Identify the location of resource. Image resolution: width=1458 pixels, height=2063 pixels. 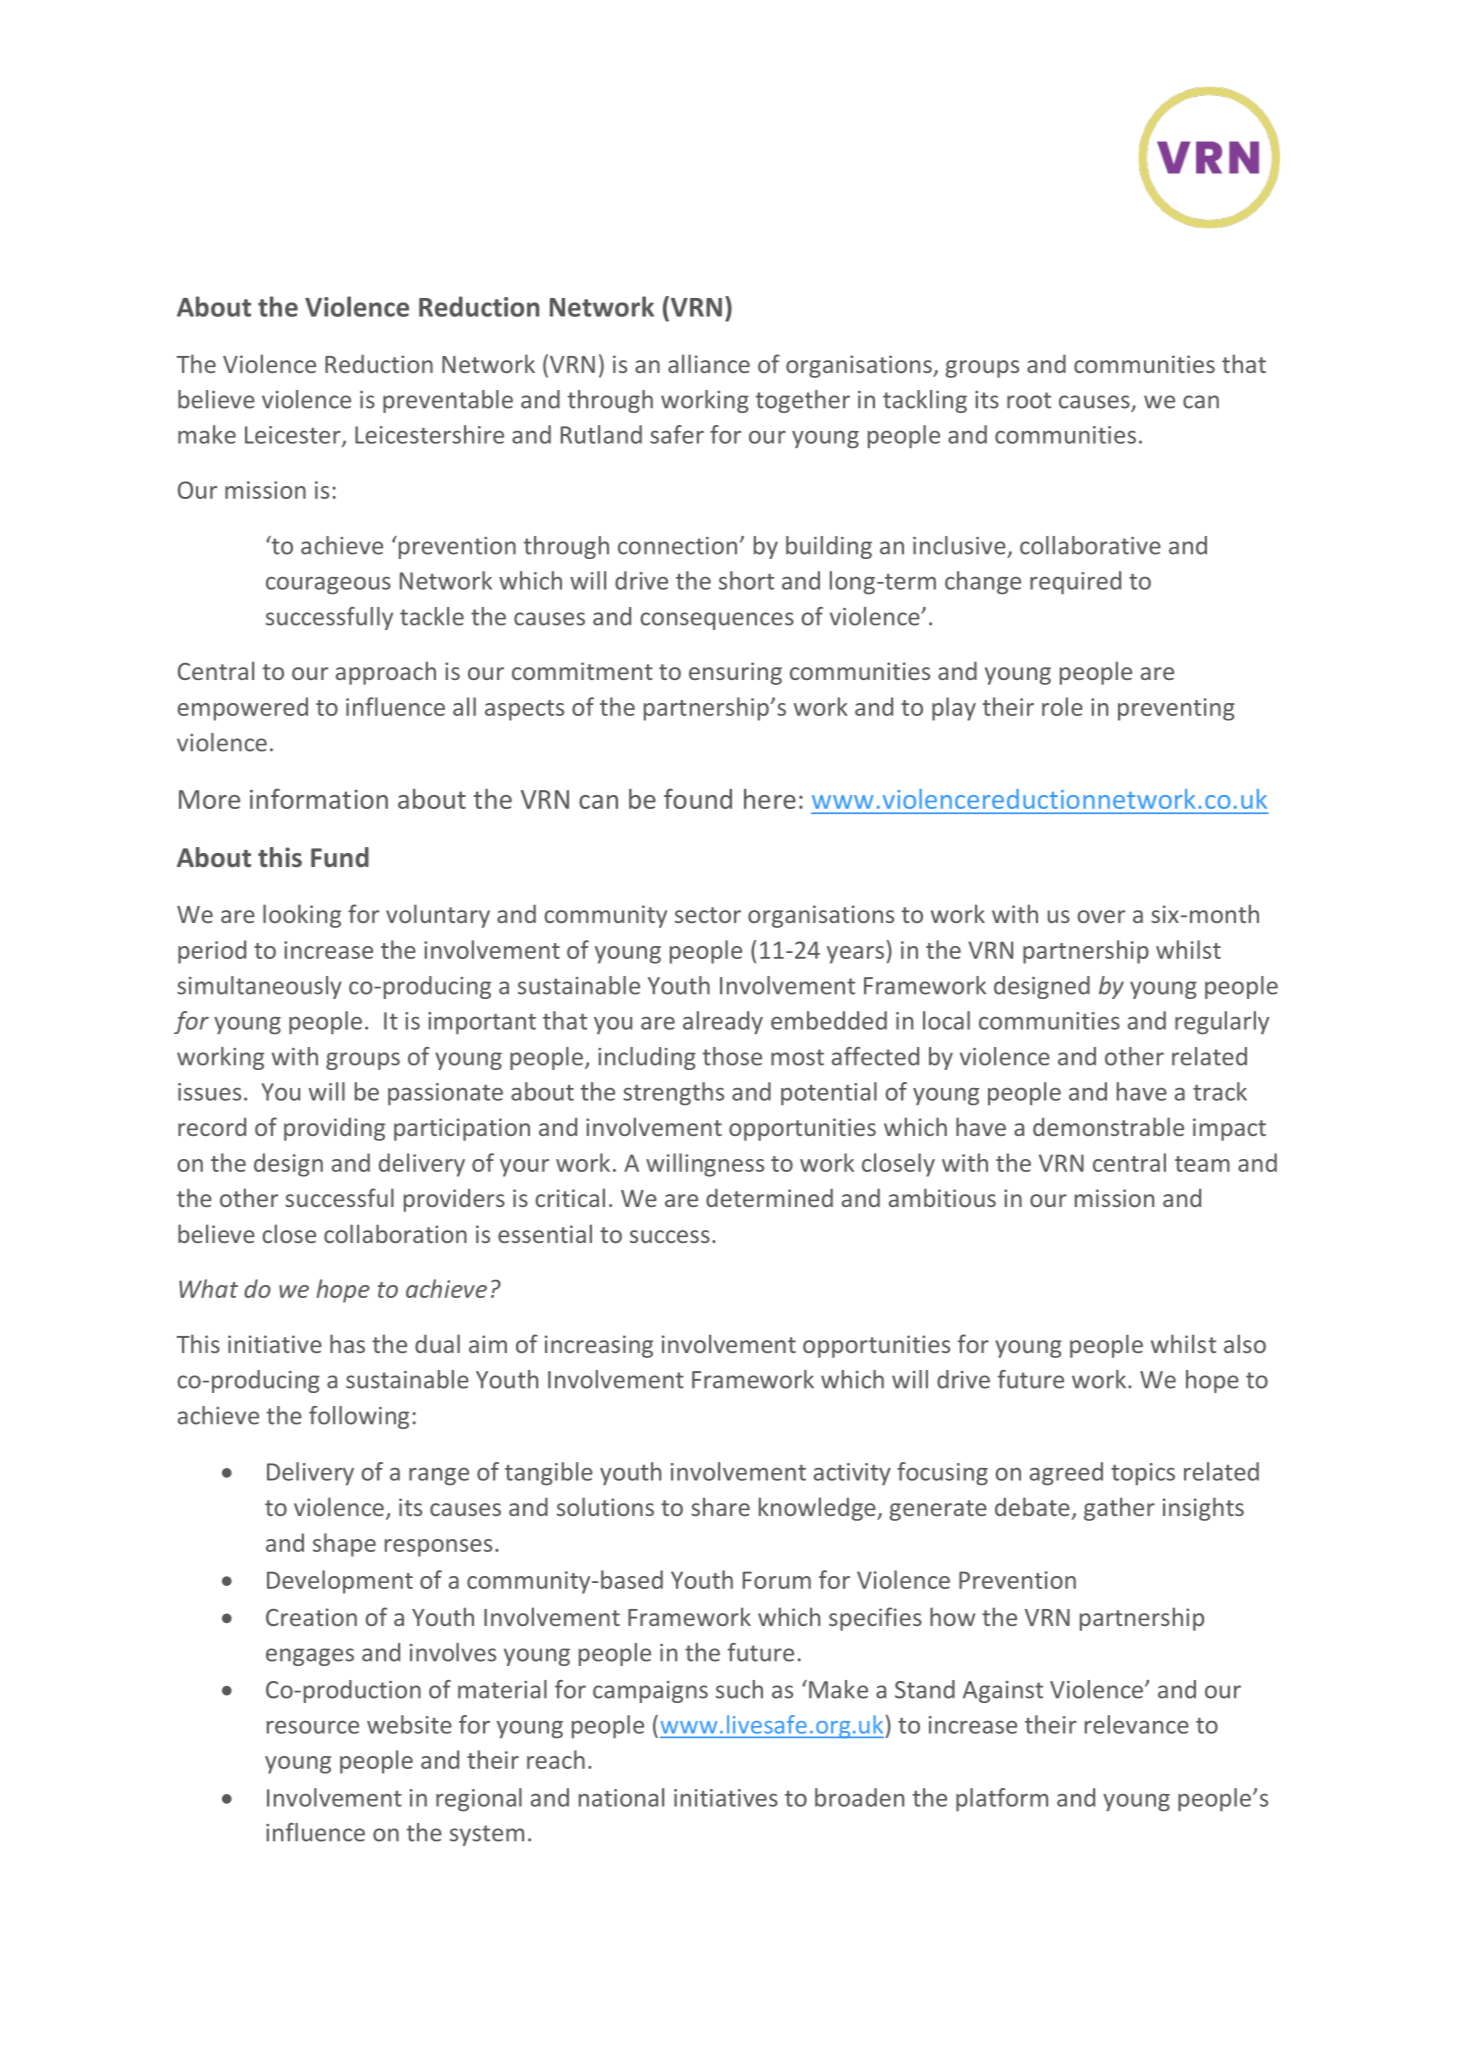
(313, 1727).
